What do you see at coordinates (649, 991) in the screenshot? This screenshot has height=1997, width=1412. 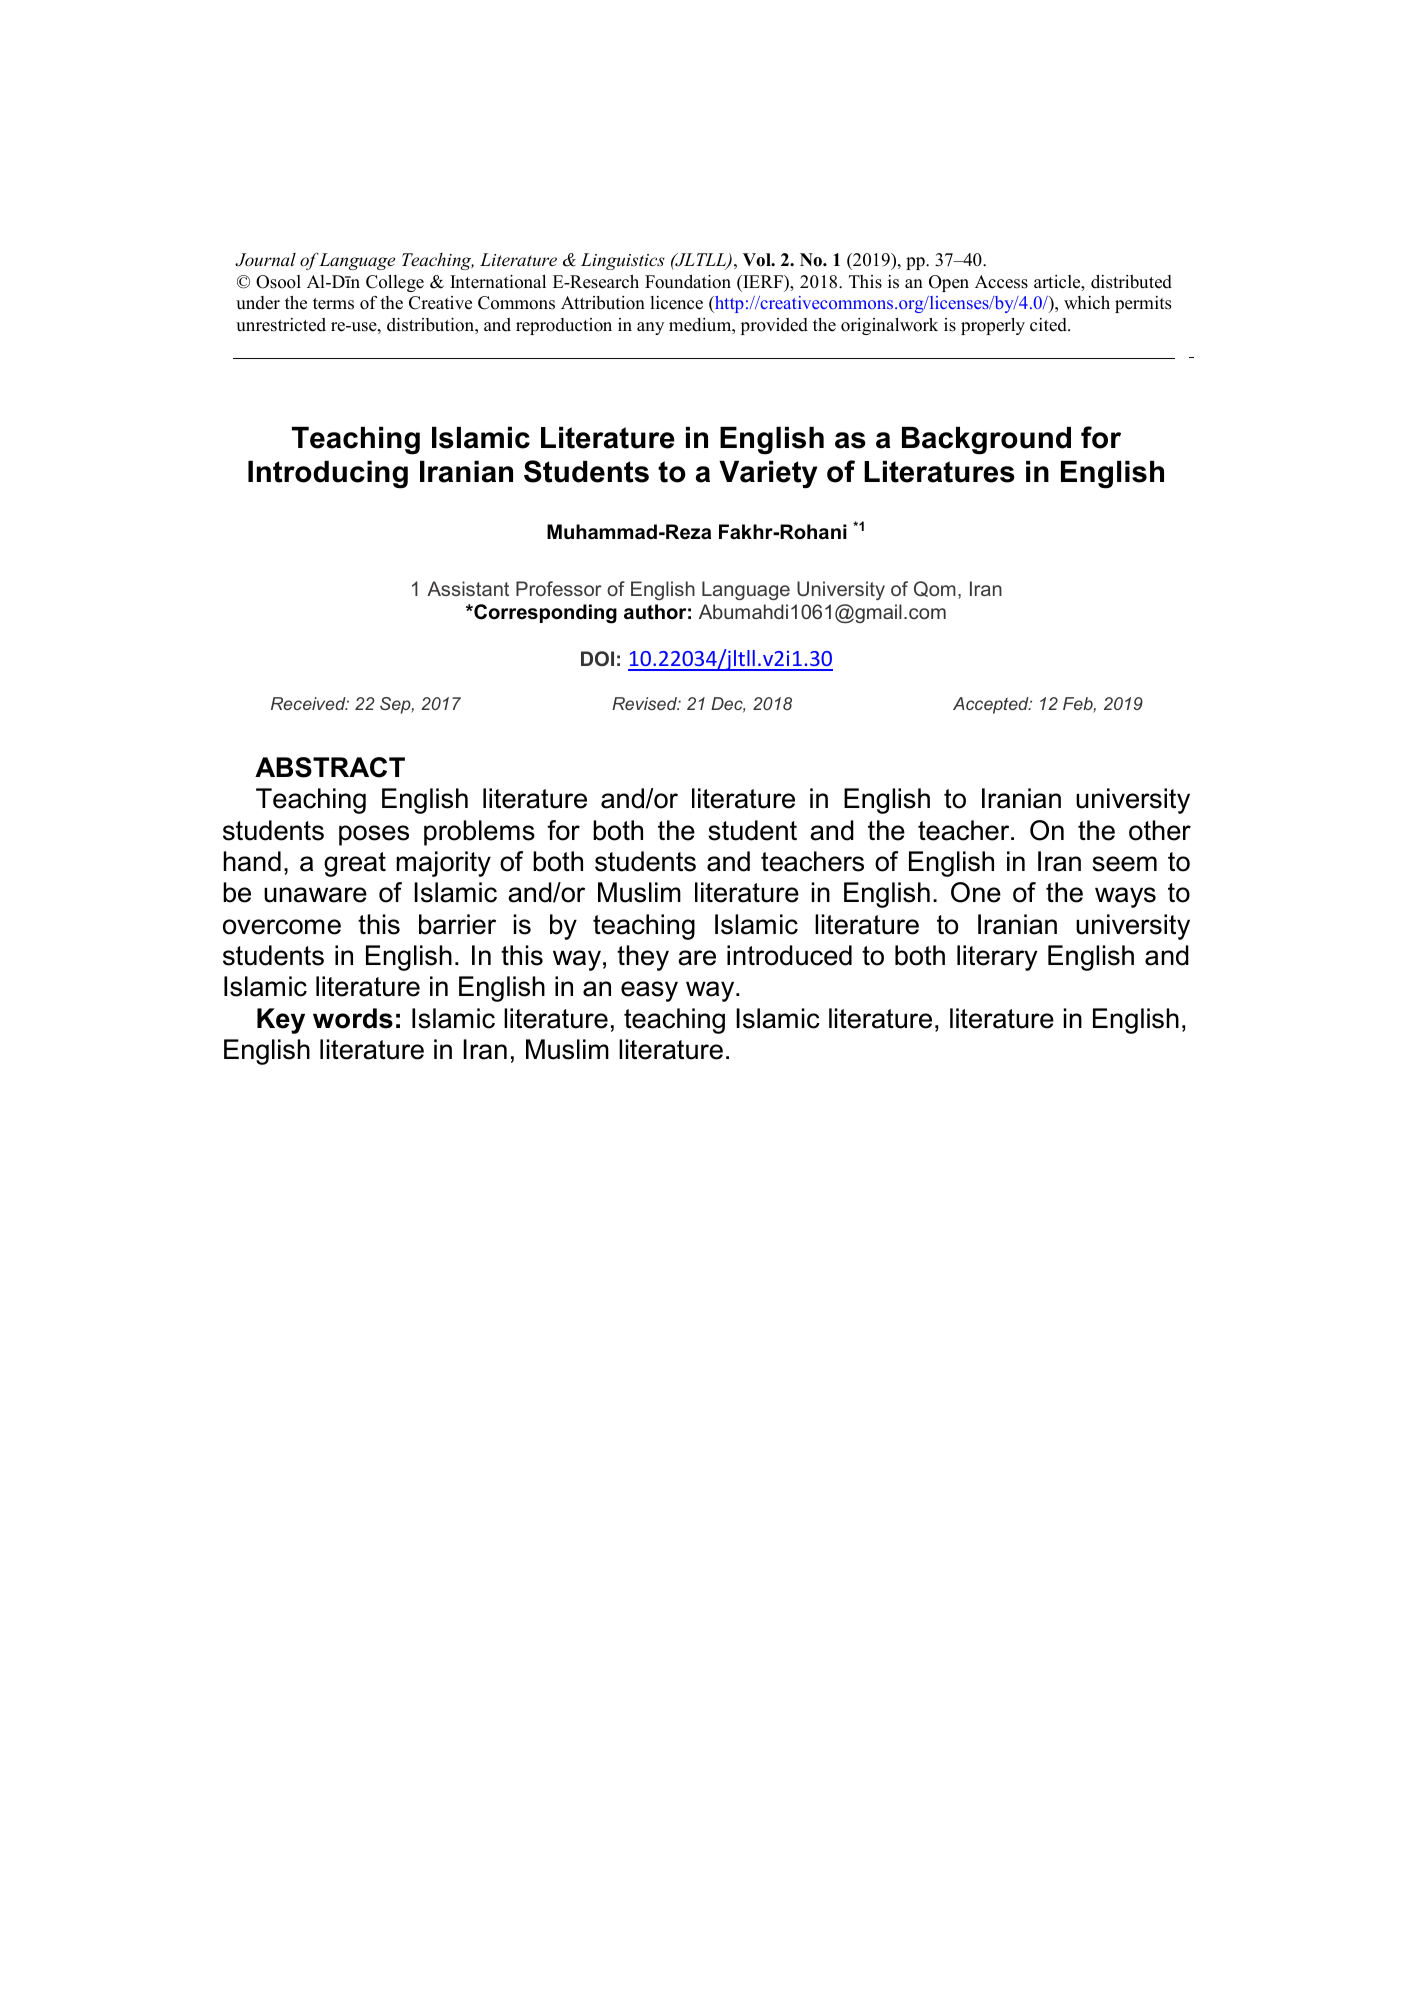 I see `easy` at bounding box center [649, 991].
